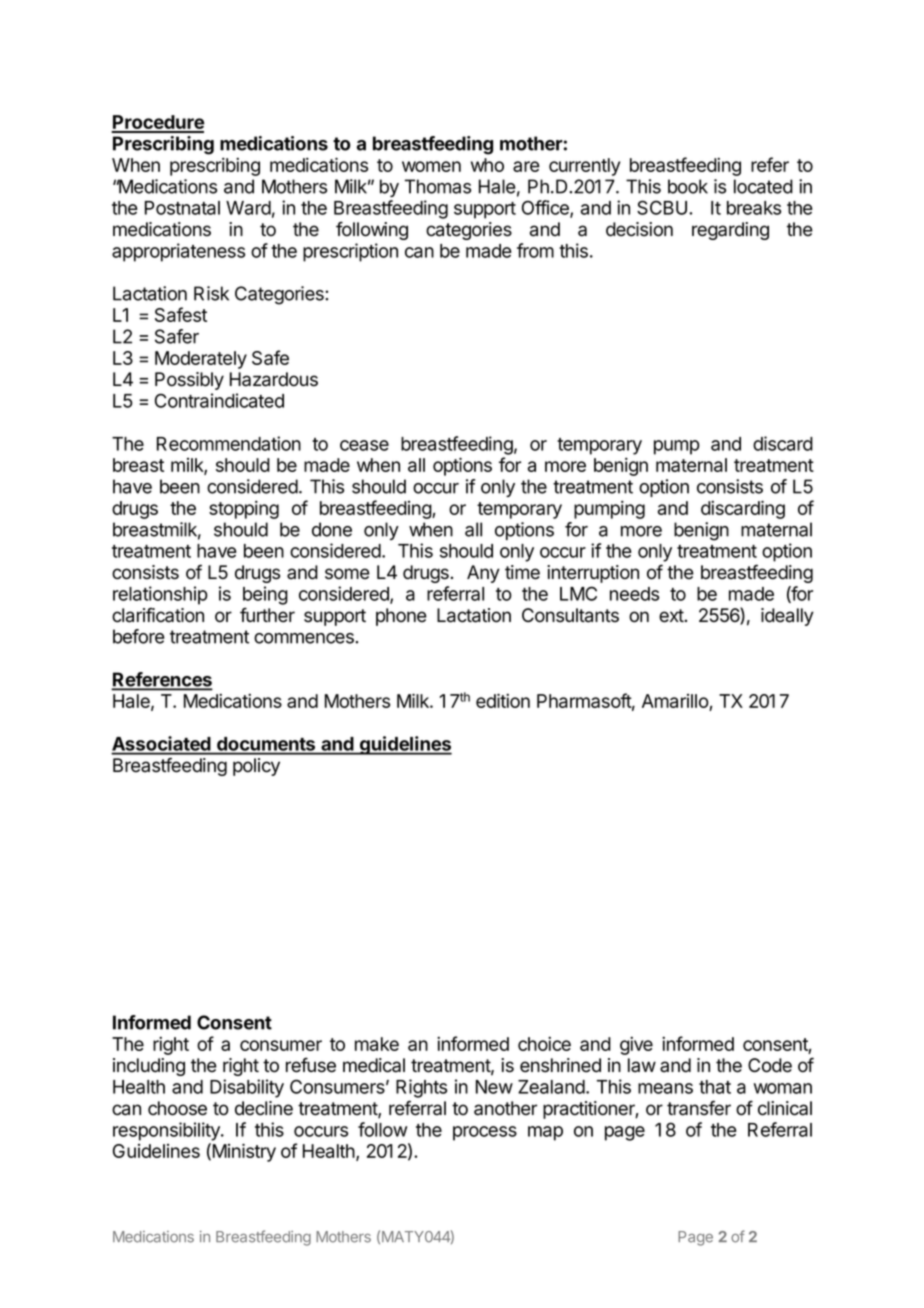  What do you see at coordinates (267, 615) in the screenshot?
I see `further` at bounding box center [267, 615].
